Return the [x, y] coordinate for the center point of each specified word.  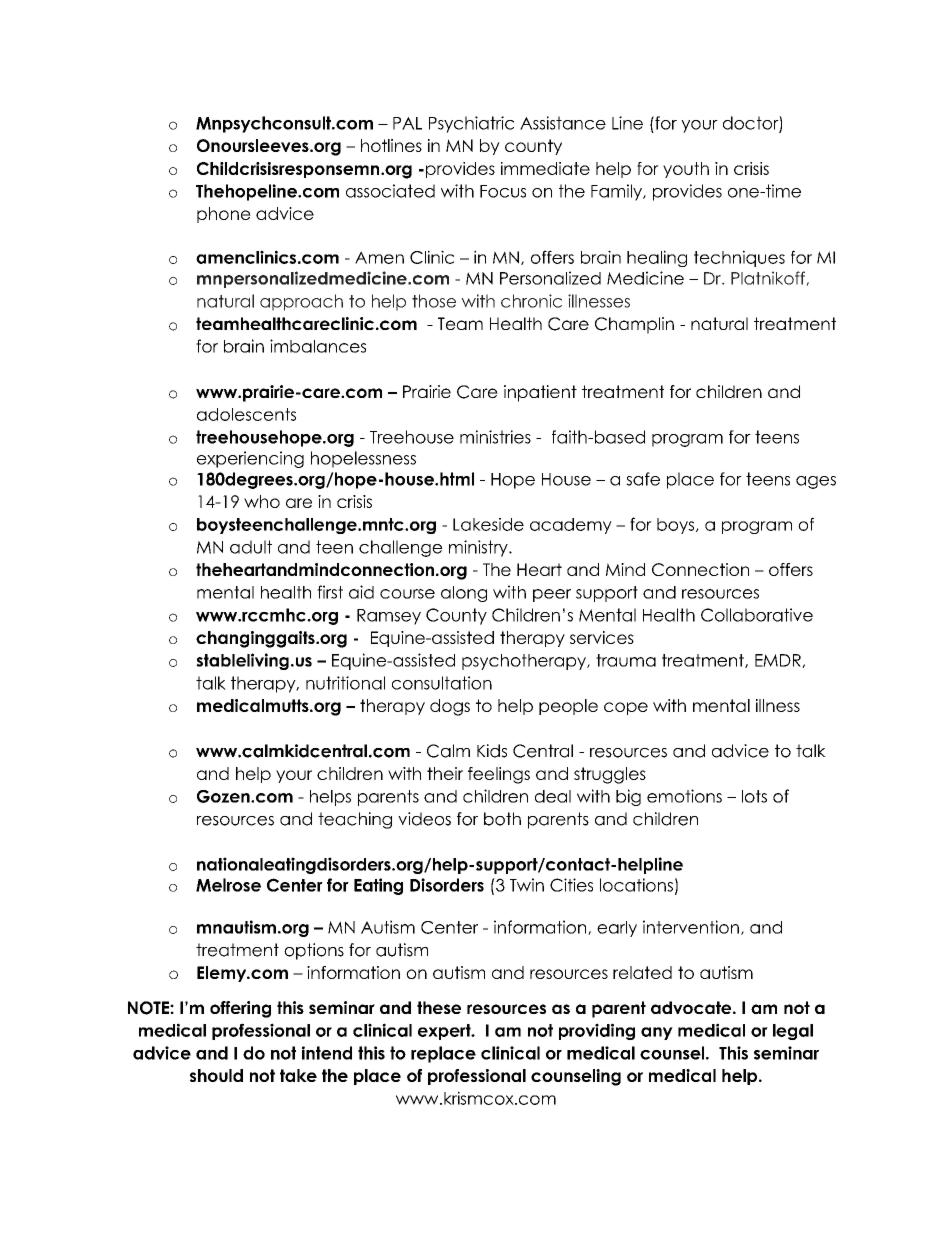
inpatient [540, 393]
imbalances [318, 346]
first [330, 592]
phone [224, 215]
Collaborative [757, 615]
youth [686, 170]
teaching [355, 820]
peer [552, 595]
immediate [545, 168]
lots [754, 796]
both [502, 819]
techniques [739, 258]
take [298, 1075]
